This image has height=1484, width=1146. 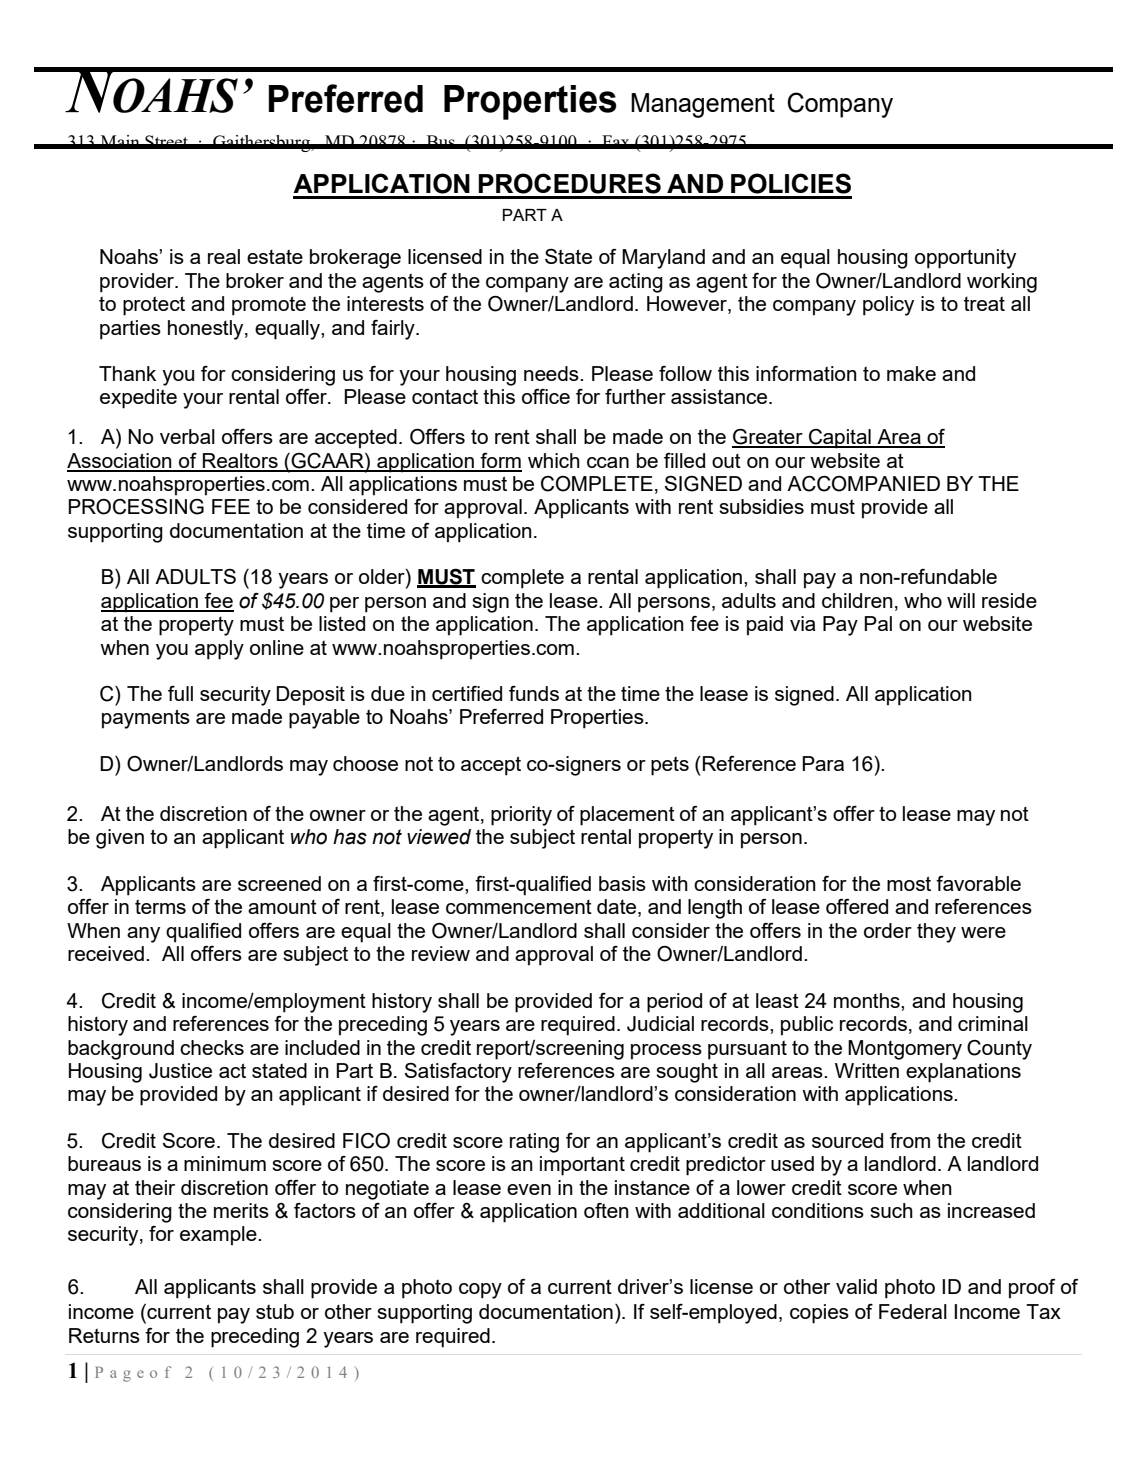 I want to click on Management, so click(x=703, y=105).
